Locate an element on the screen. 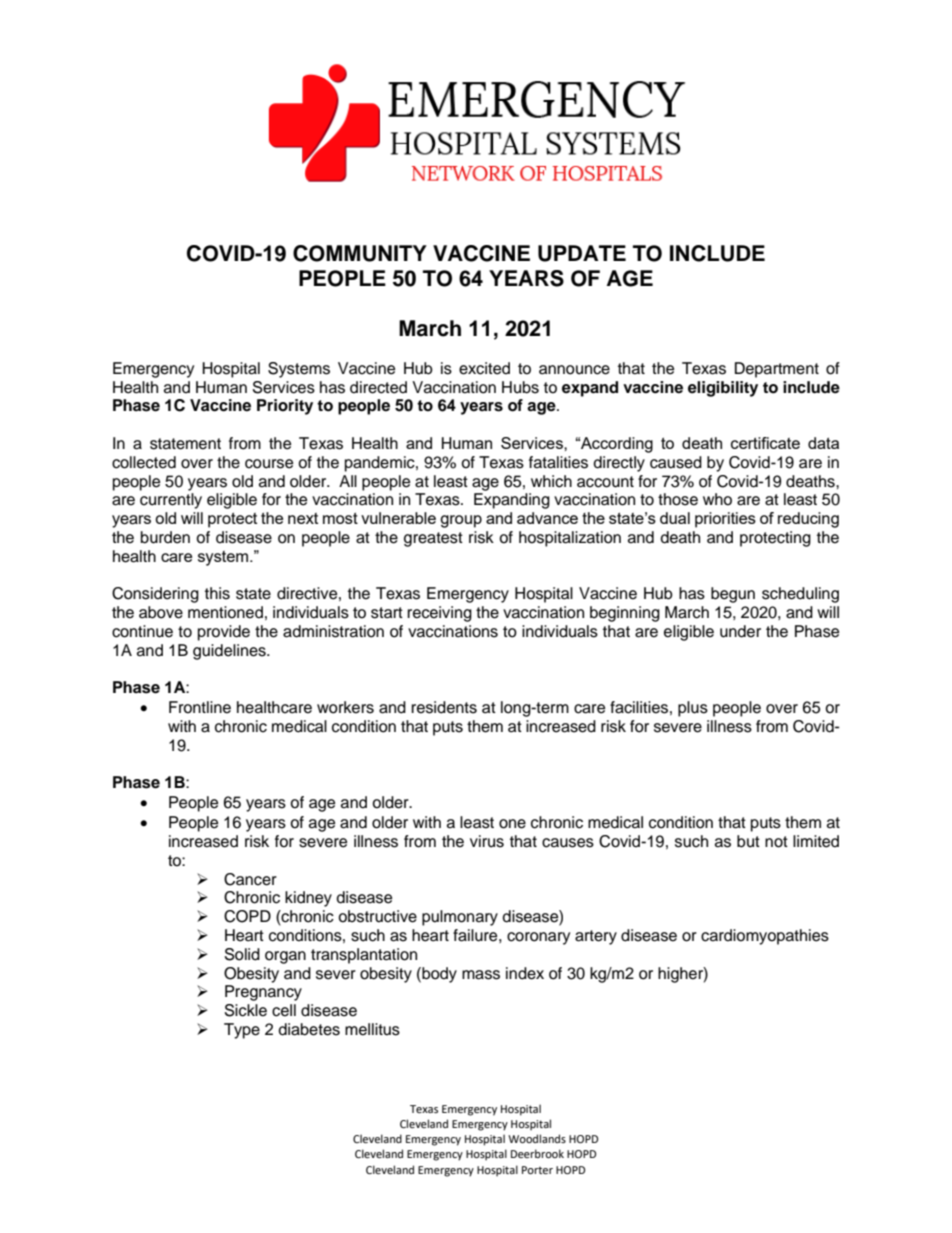 Image resolution: width=952 pixels, height=1233 pixels. mass is located at coordinates (481, 975).
